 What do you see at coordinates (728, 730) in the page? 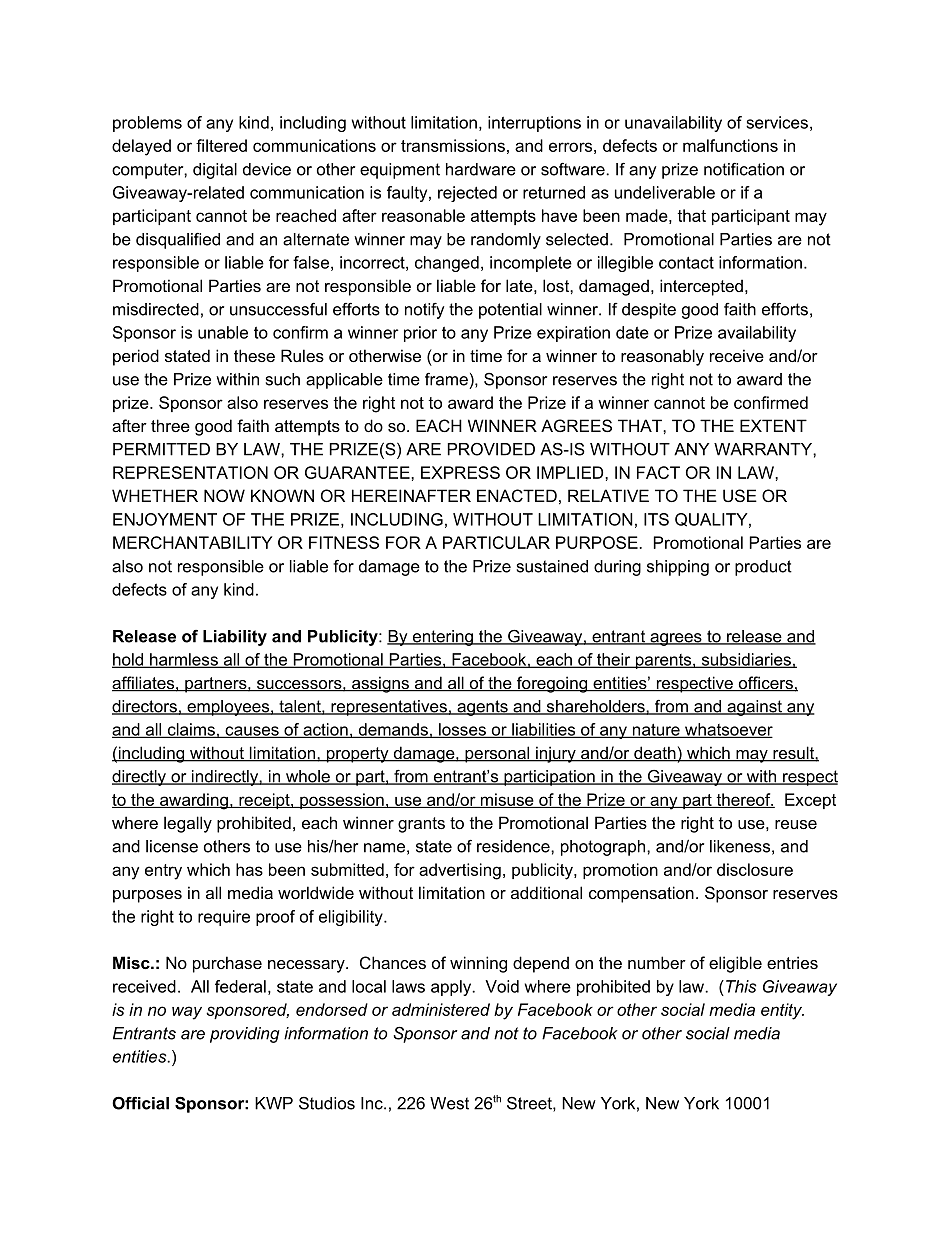
I see `whatsoever` at bounding box center [728, 730].
